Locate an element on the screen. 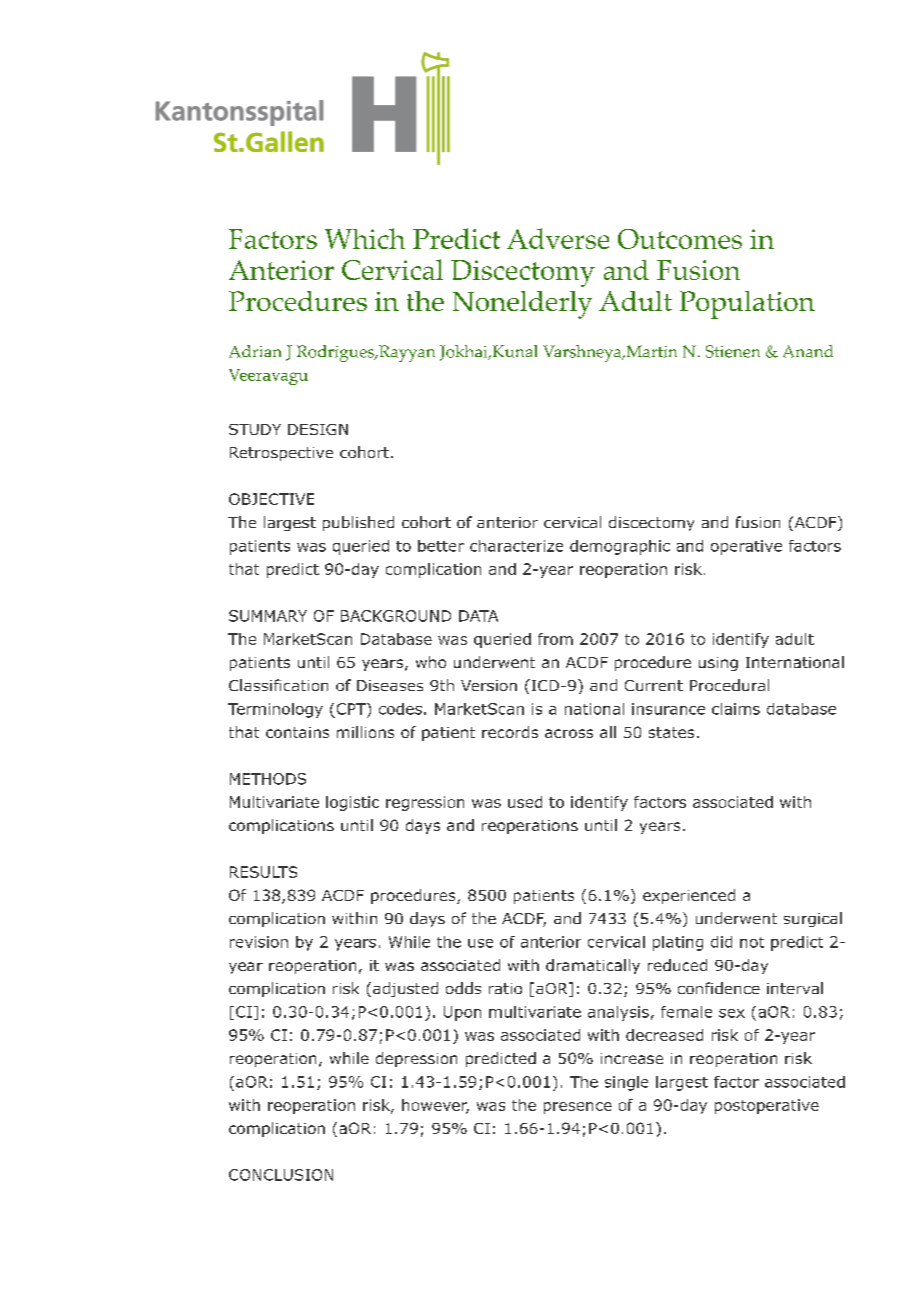 This screenshot has width=924, height=1308. characterize is located at coordinates (516, 546).
